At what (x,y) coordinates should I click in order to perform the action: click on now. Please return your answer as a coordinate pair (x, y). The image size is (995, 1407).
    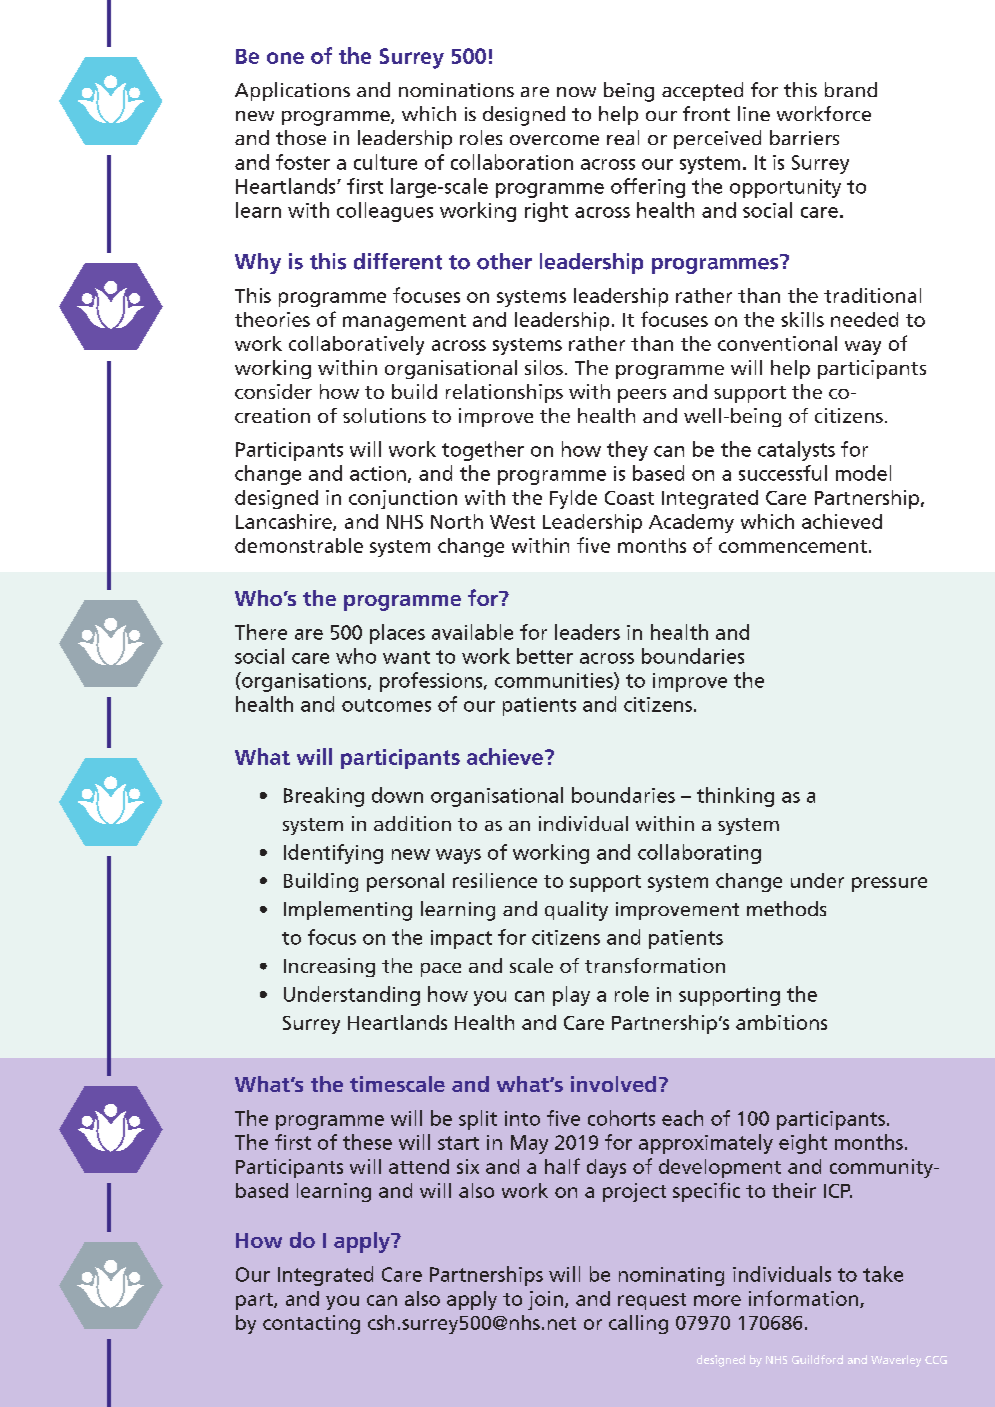
    Looking at the image, I should click on (576, 92).
